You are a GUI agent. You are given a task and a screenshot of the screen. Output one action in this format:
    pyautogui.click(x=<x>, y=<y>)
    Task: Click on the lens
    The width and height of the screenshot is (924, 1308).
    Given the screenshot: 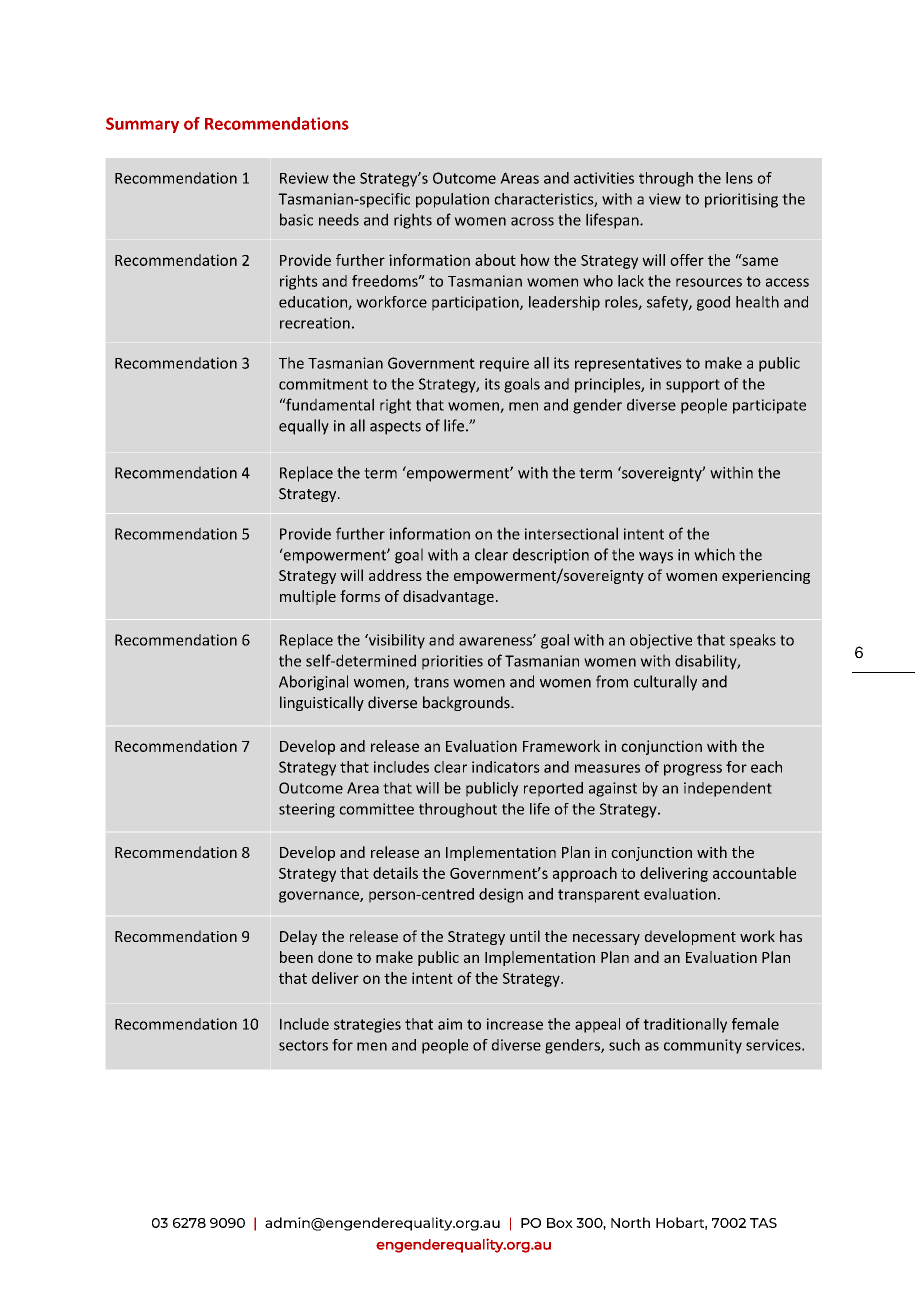 What is the action you would take?
    pyautogui.click(x=739, y=178)
